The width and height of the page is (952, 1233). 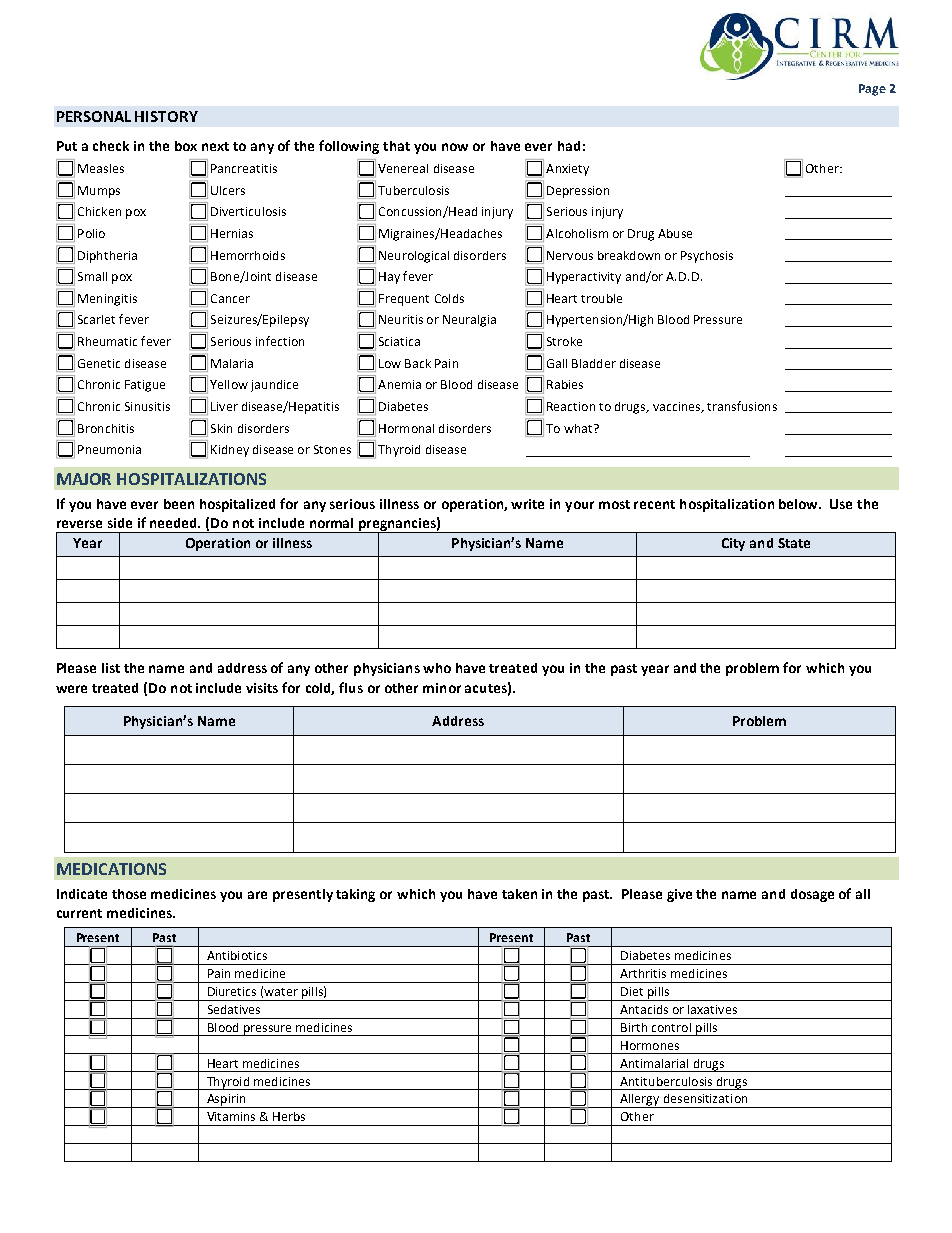 What do you see at coordinates (794, 543) in the page?
I see `State` at bounding box center [794, 543].
